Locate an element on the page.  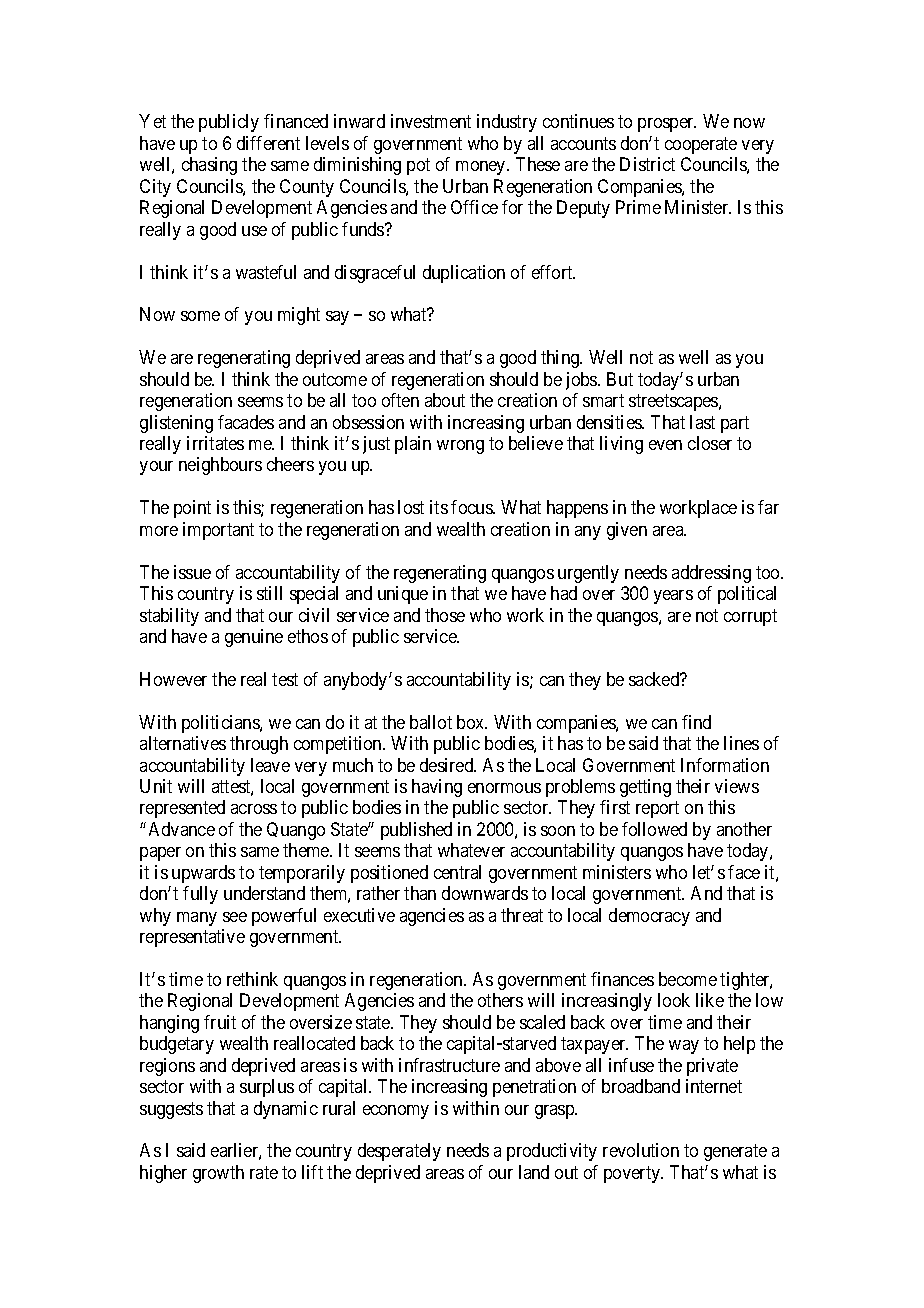
growth is located at coordinates (218, 1174).
